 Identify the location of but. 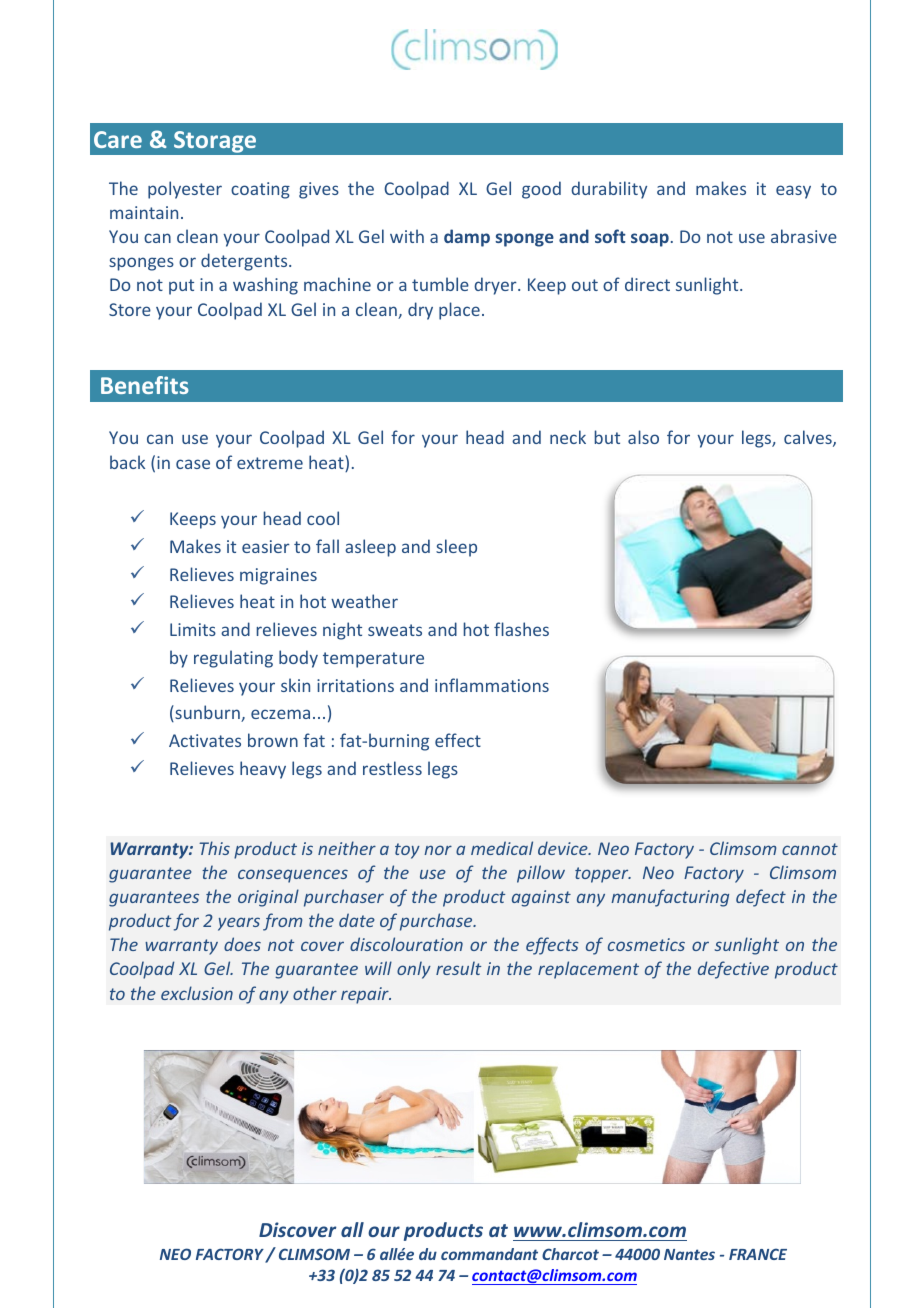
(607, 437).
